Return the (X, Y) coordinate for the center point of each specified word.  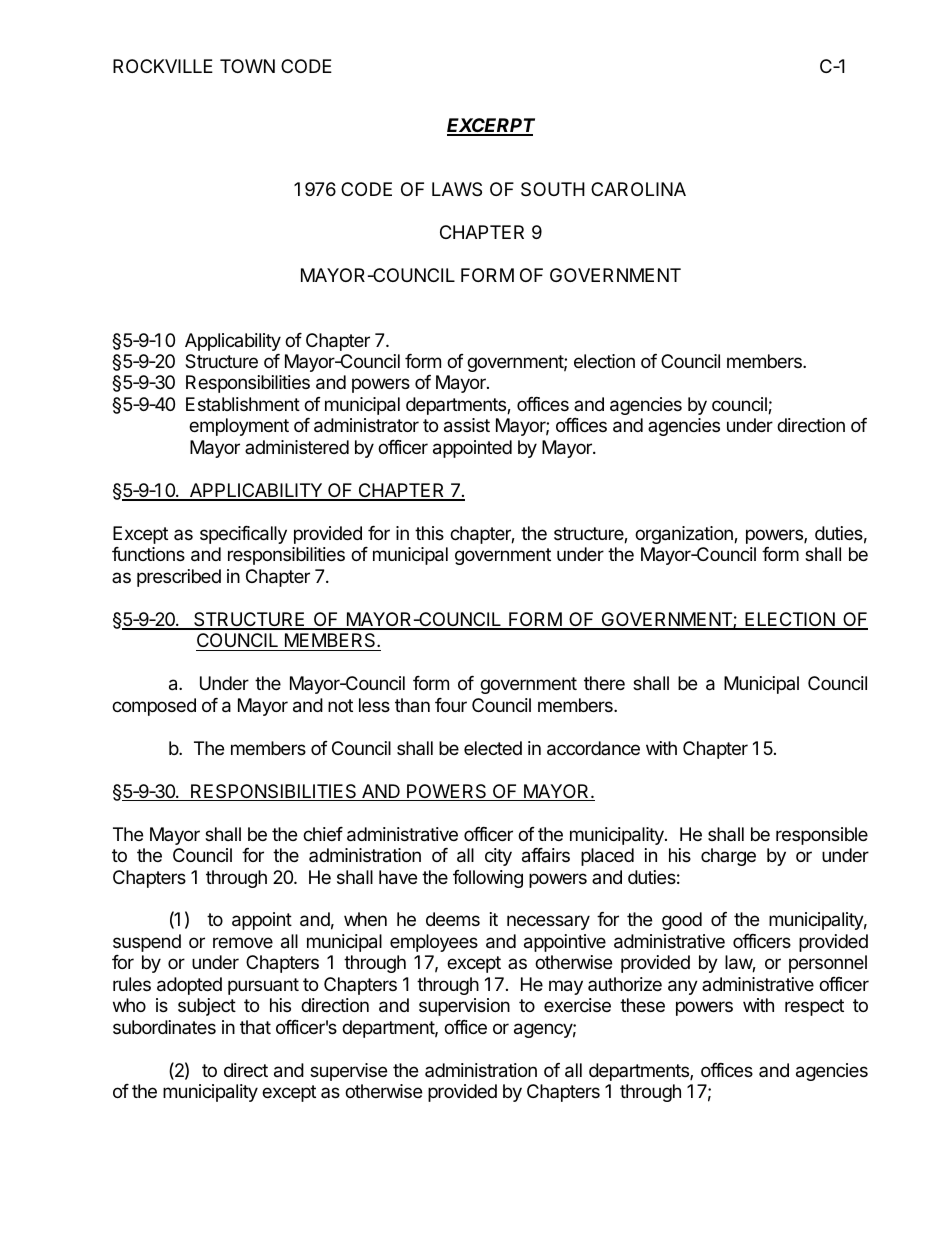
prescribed (179, 578)
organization (685, 535)
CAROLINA (638, 189)
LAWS (457, 189)
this (429, 533)
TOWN (247, 66)
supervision (464, 1007)
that (255, 1027)
